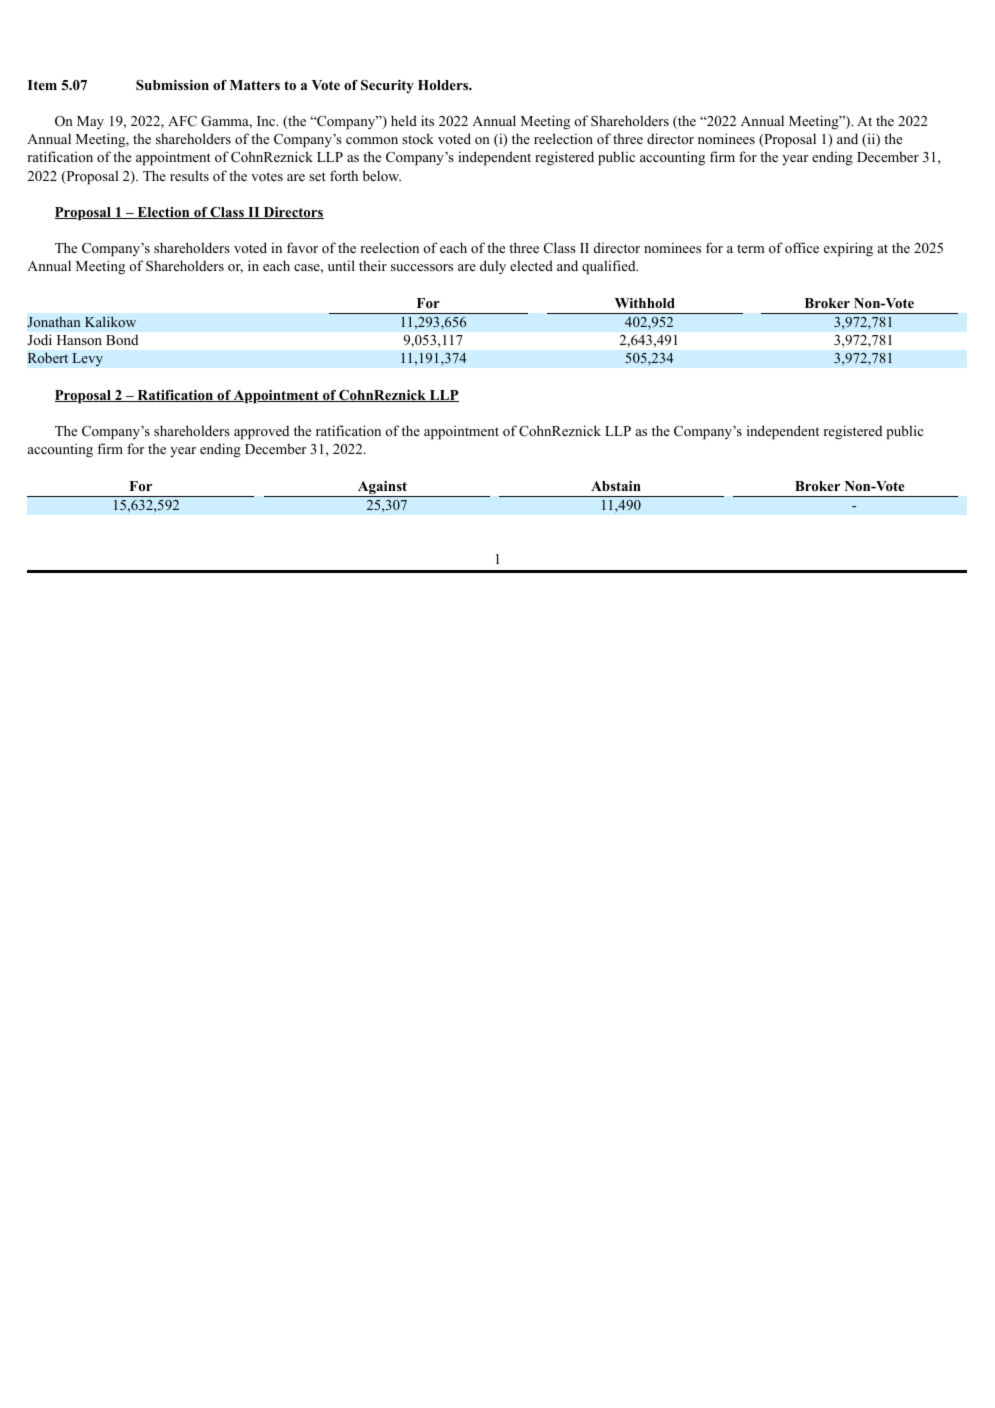 The image size is (995, 1408). I want to click on Security, so click(387, 86).
